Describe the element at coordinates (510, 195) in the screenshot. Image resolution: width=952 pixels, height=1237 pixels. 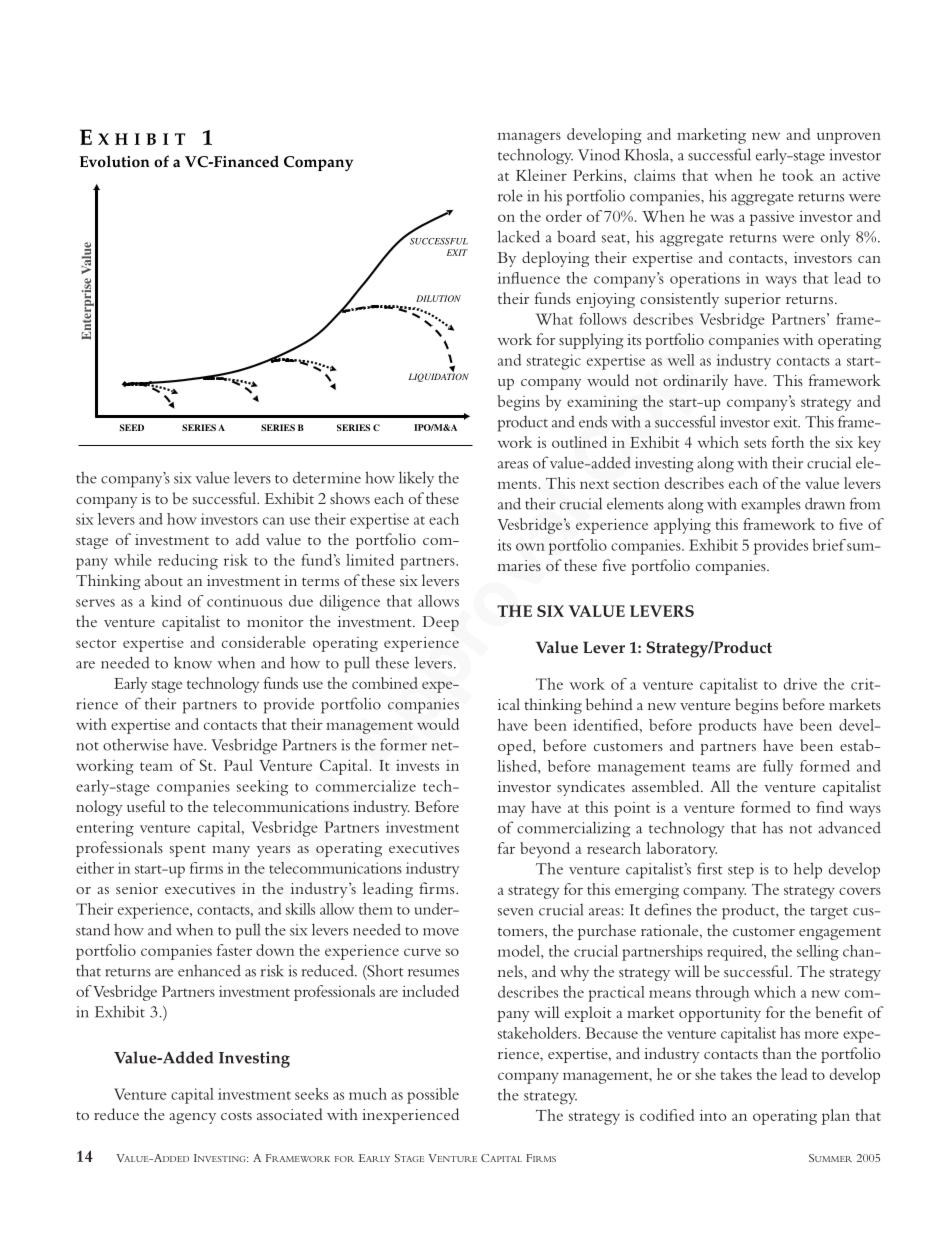
I see `role` at that location.
